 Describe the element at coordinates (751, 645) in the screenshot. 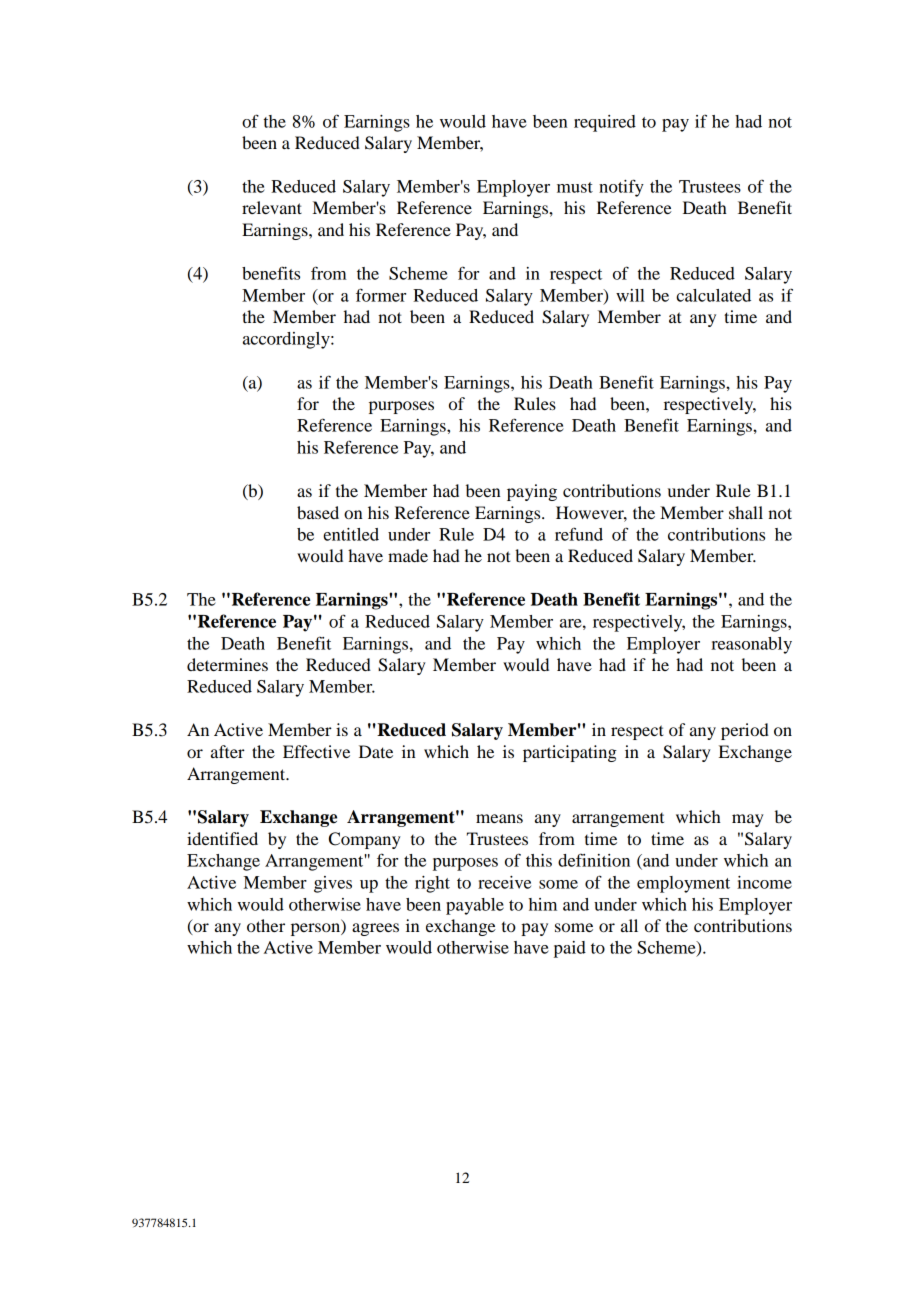

I see `reasonably` at that location.
